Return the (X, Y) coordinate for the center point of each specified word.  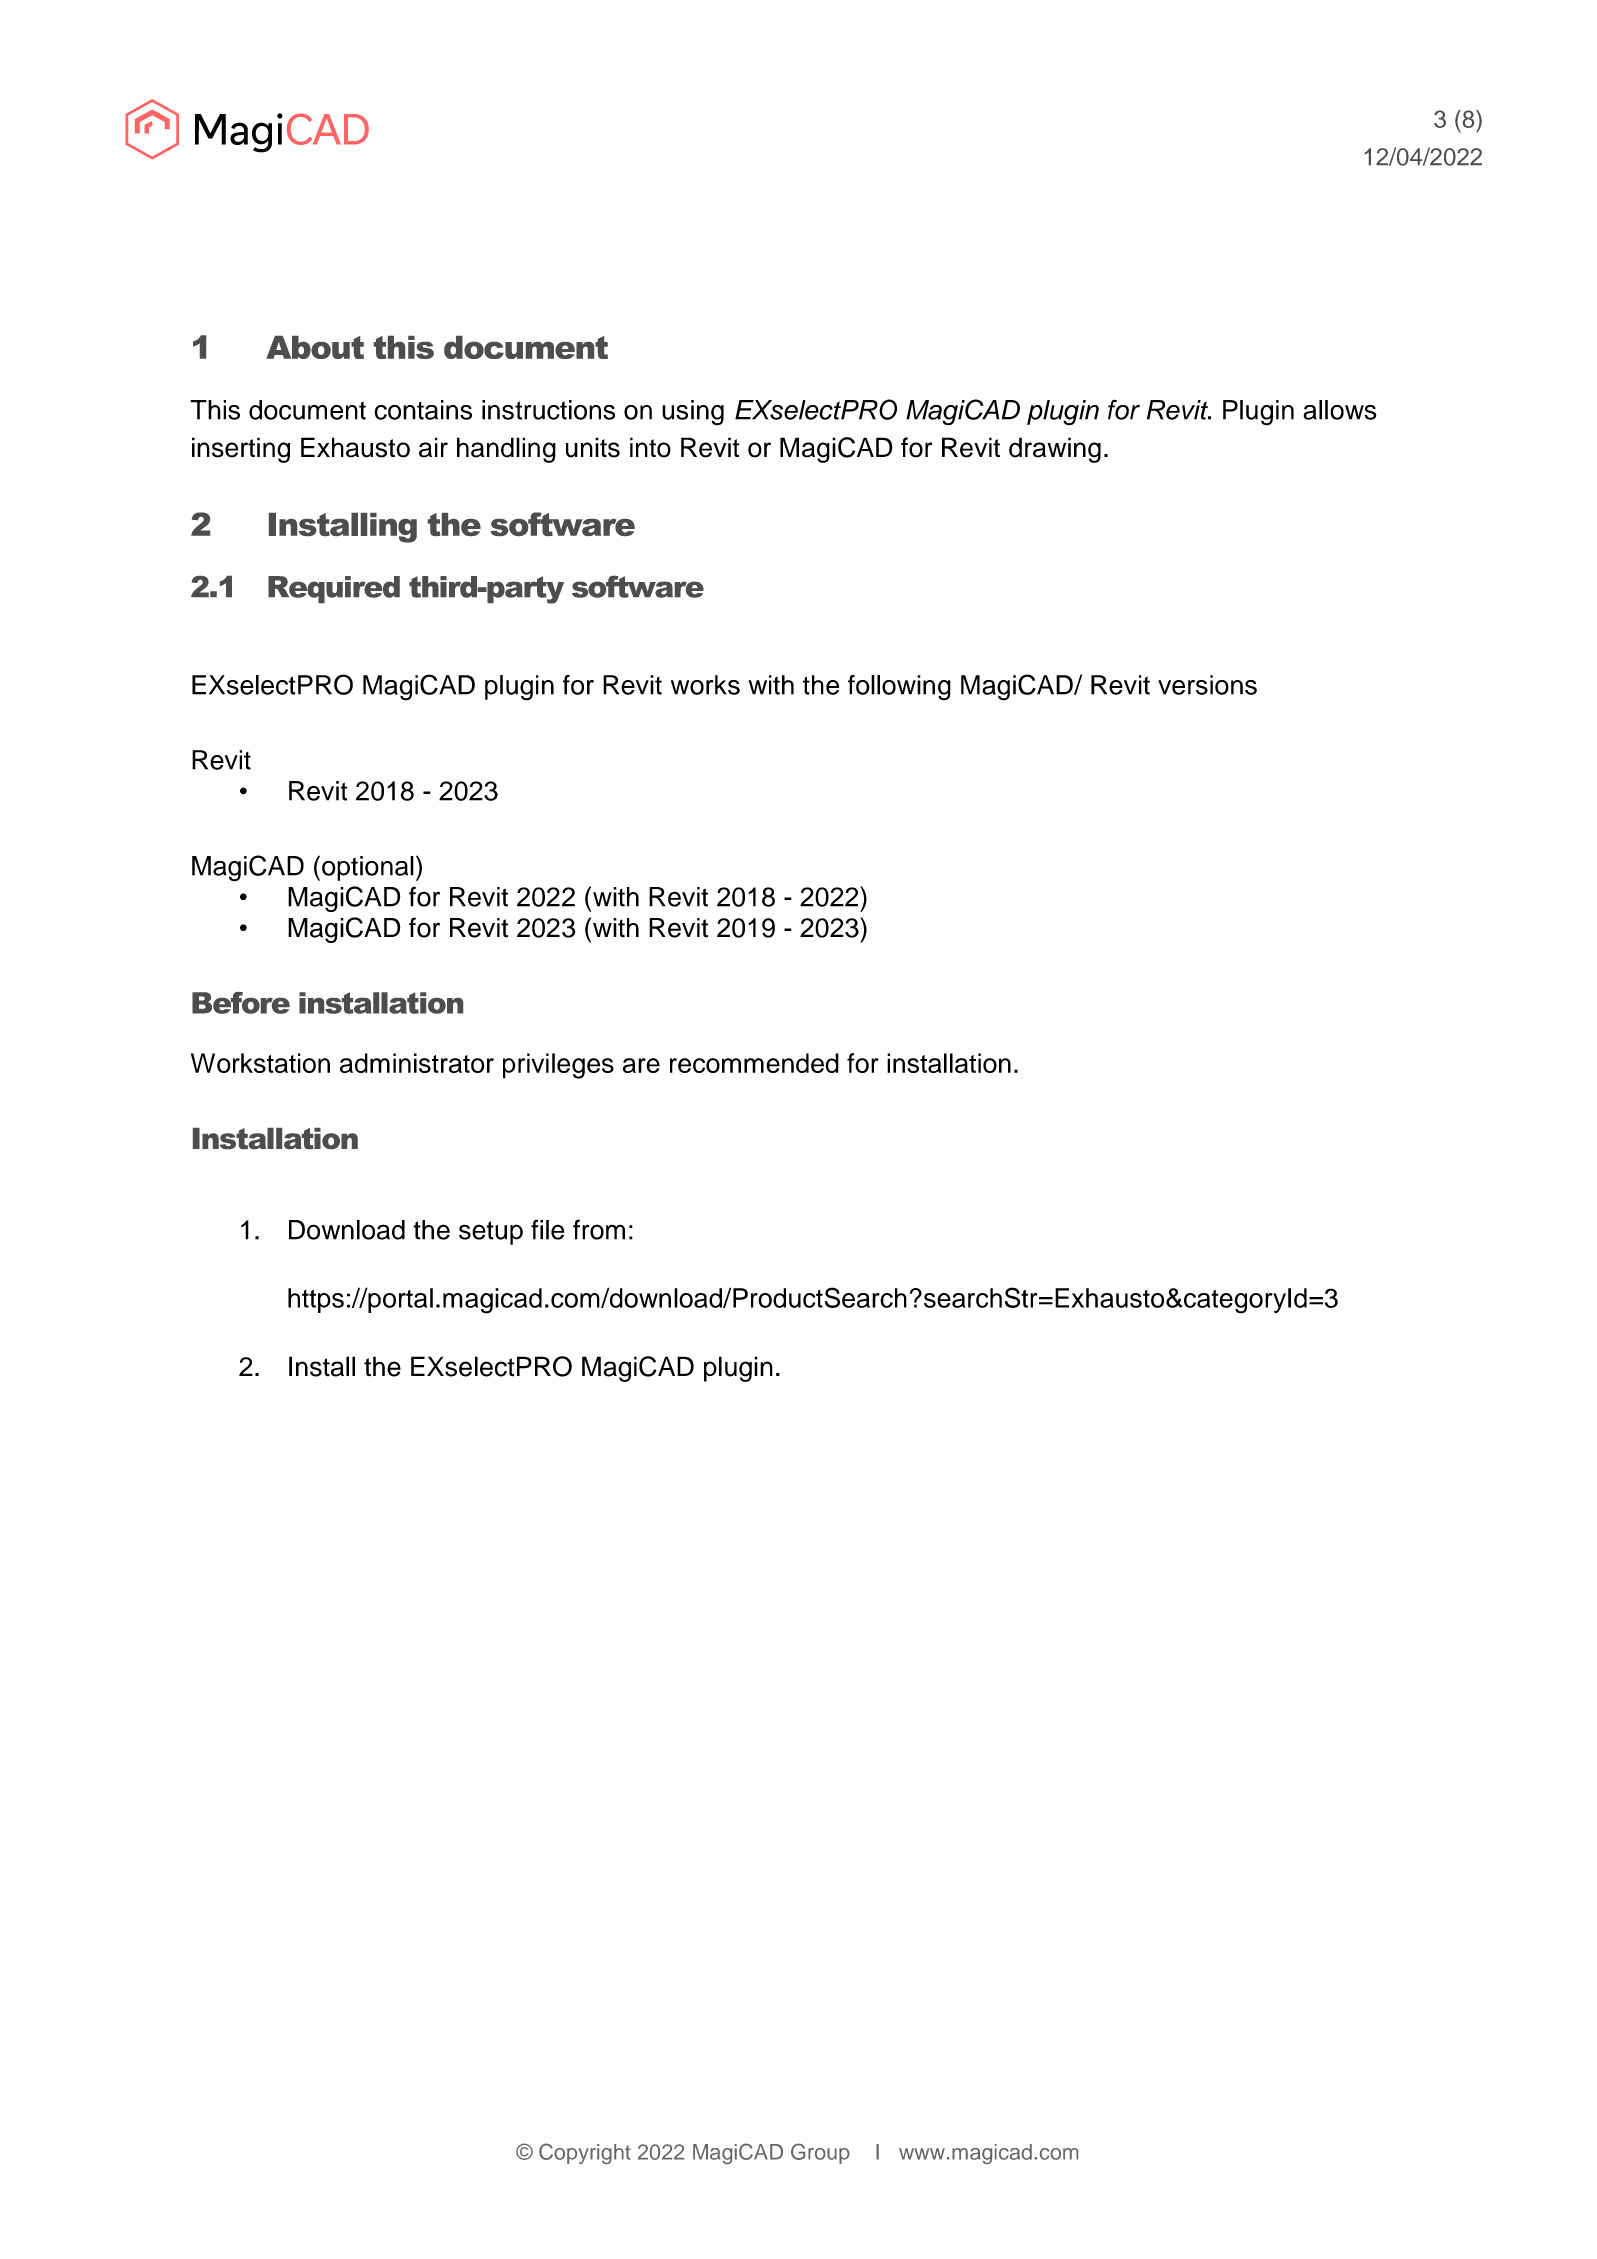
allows (1340, 410)
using (693, 413)
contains (423, 410)
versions (1207, 685)
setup (491, 1233)
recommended (754, 1063)
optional (368, 868)
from (599, 1229)
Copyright (585, 2153)
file (547, 1229)
